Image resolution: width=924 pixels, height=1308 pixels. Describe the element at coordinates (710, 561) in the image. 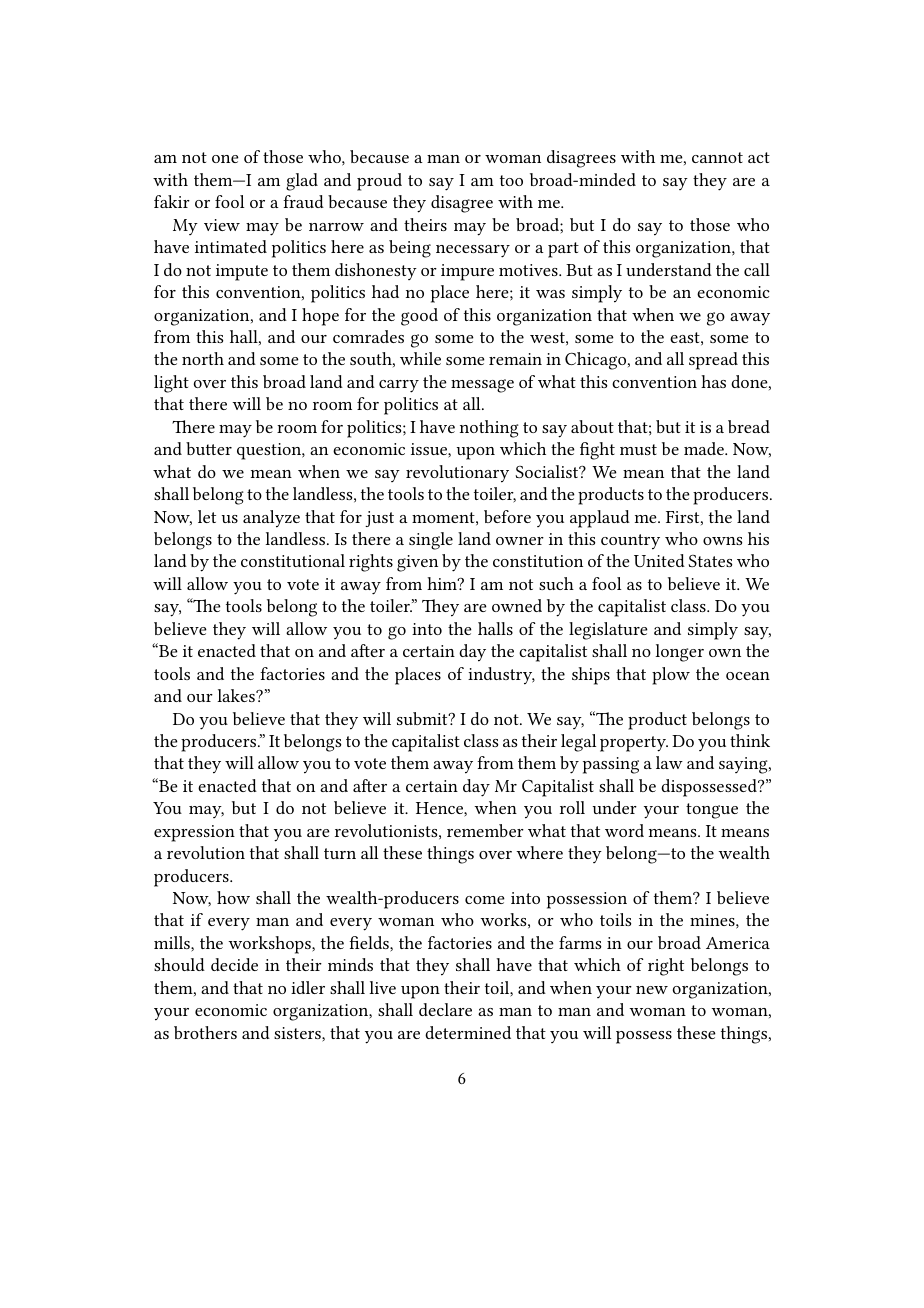

I see `States` at that location.
